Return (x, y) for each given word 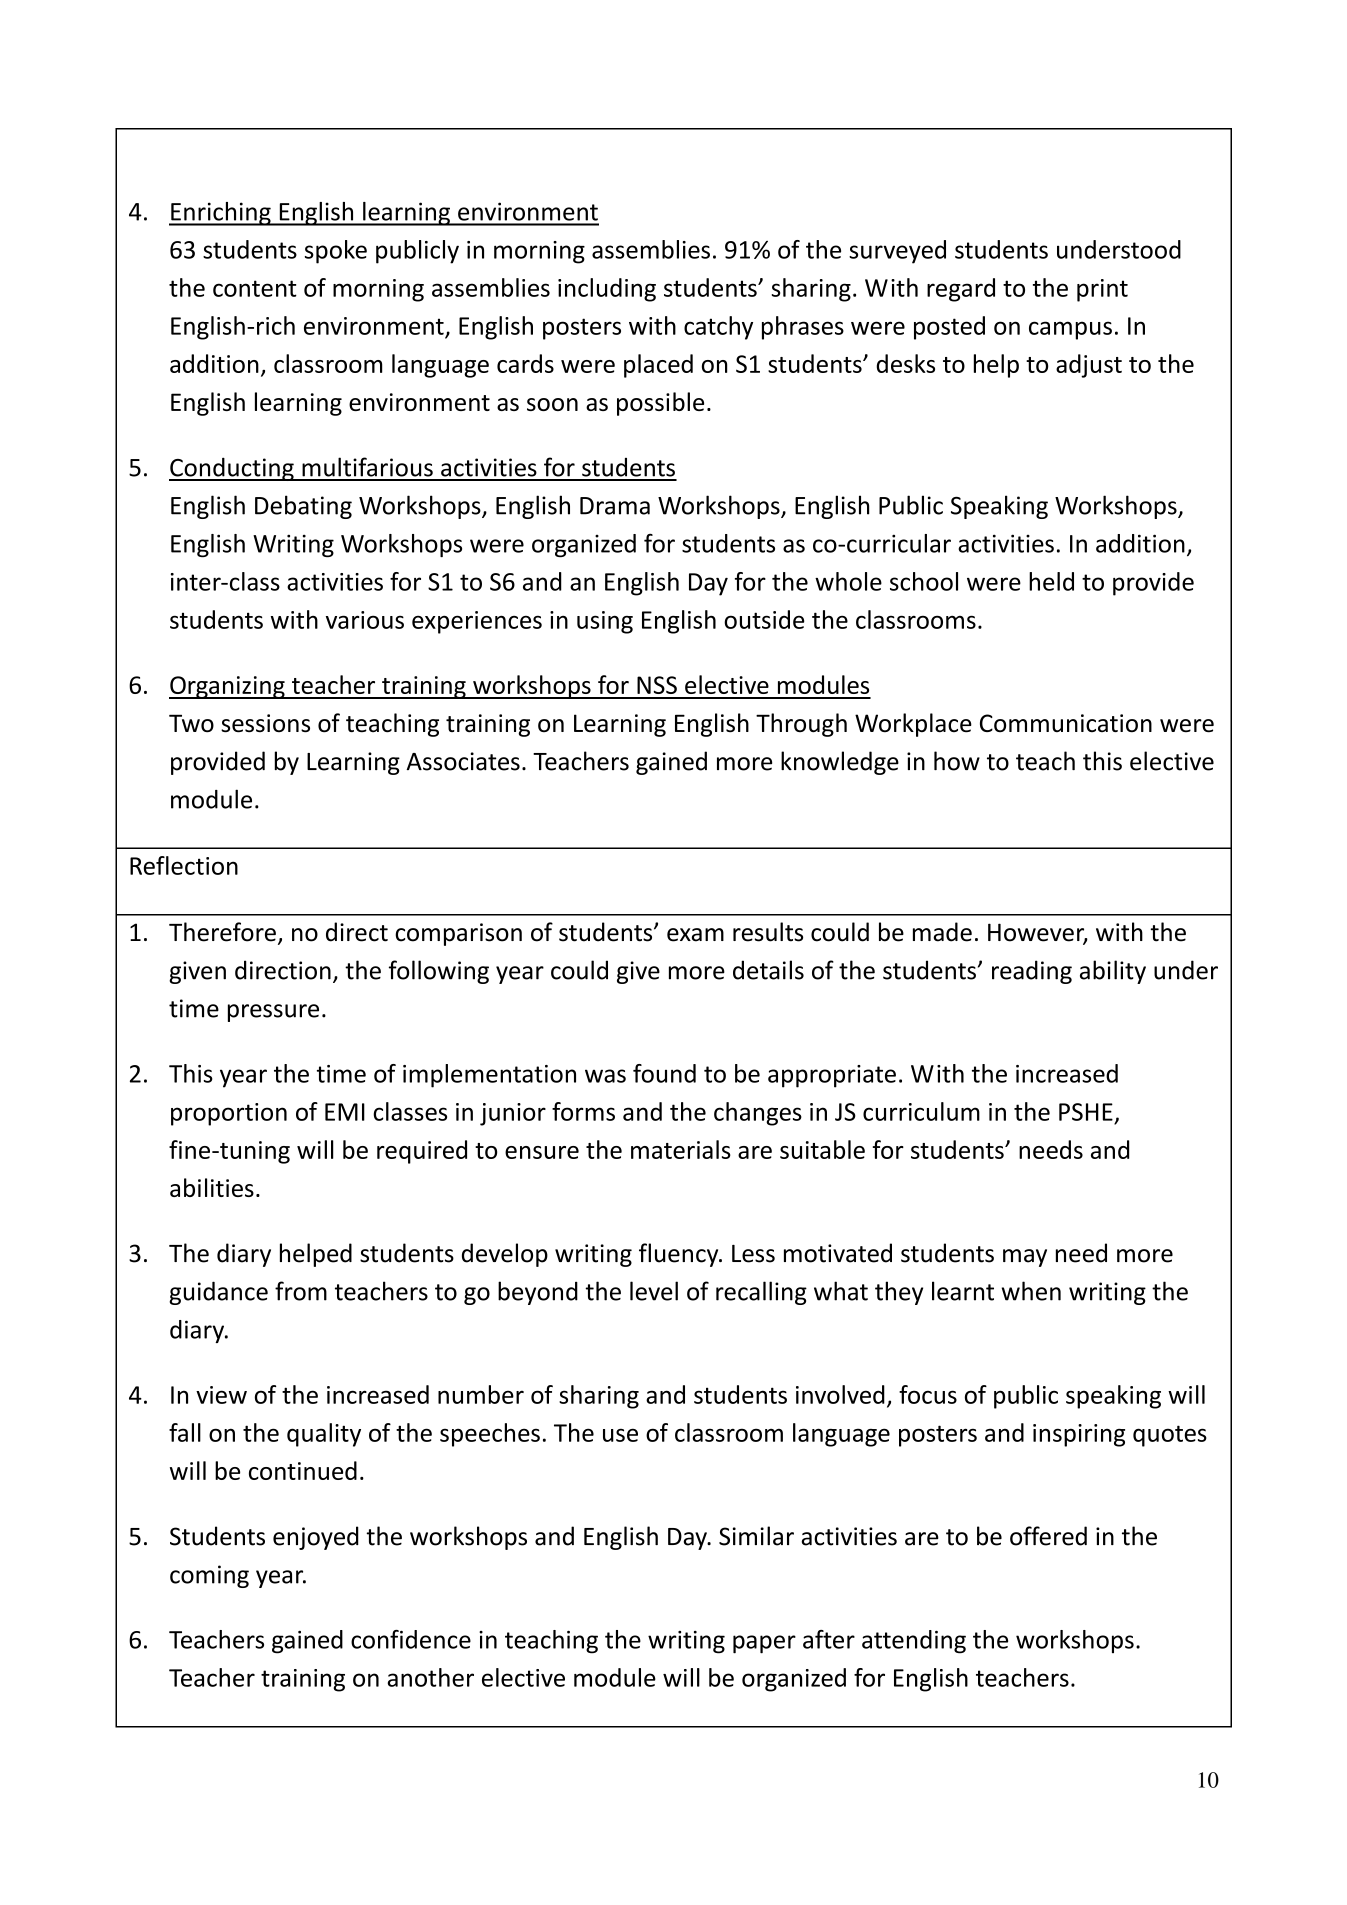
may (1025, 1258)
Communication (1066, 723)
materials (681, 1149)
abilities (212, 1187)
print (1102, 290)
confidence (411, 1639)
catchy (718, 328)
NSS (657, 685)
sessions (265, 723)
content (255, 288)
